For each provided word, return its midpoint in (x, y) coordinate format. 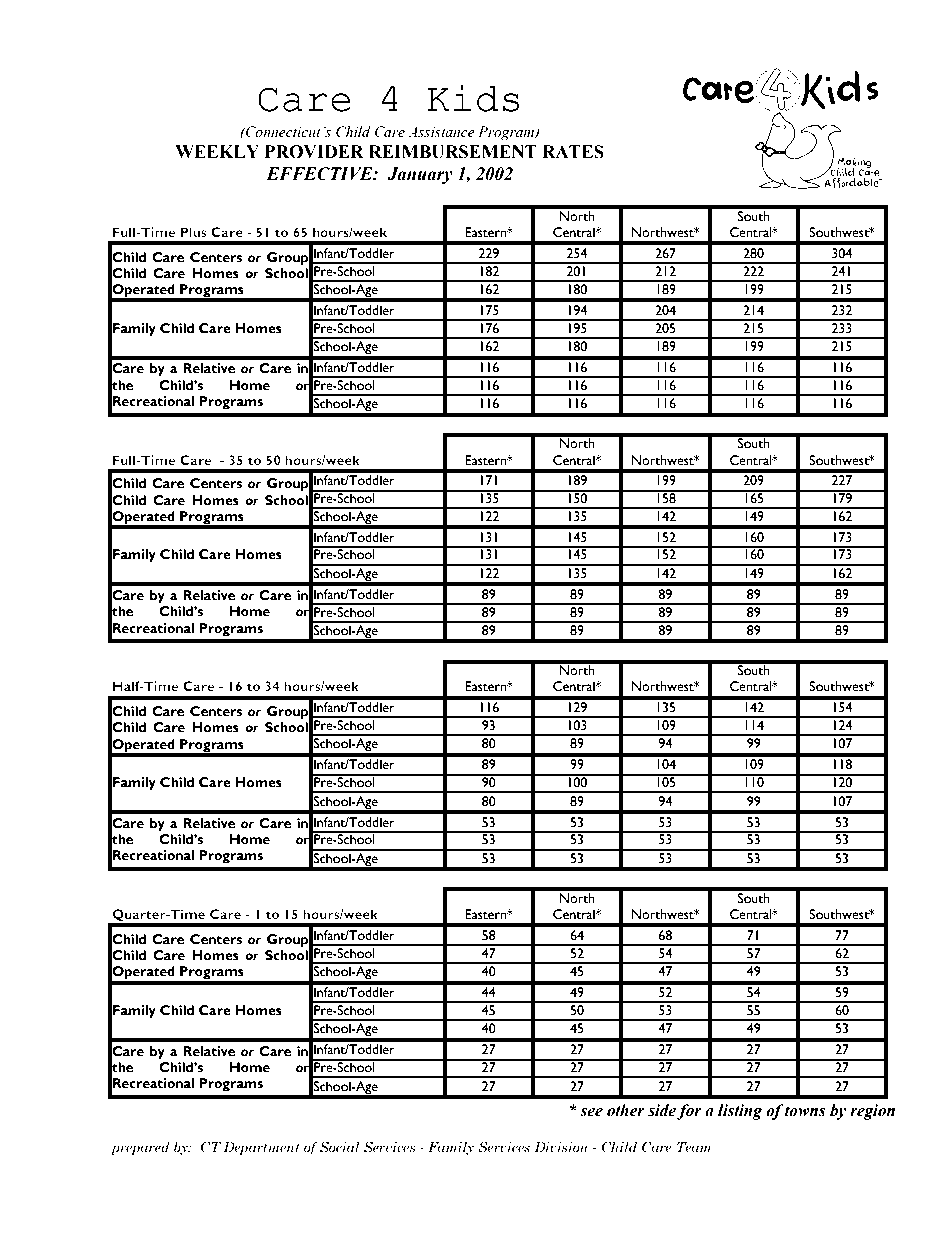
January (420, 175)
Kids (473, 98)
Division (561, 1147)
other (626, 1110)
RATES (573, 152)
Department (261, 1148)
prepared (140, 1148)
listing (740, 1112)
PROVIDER (314, 152)
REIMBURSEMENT (453, 152)
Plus (194, 232)
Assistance (441, 132)
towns (805, 1111)
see (591, 1112)
